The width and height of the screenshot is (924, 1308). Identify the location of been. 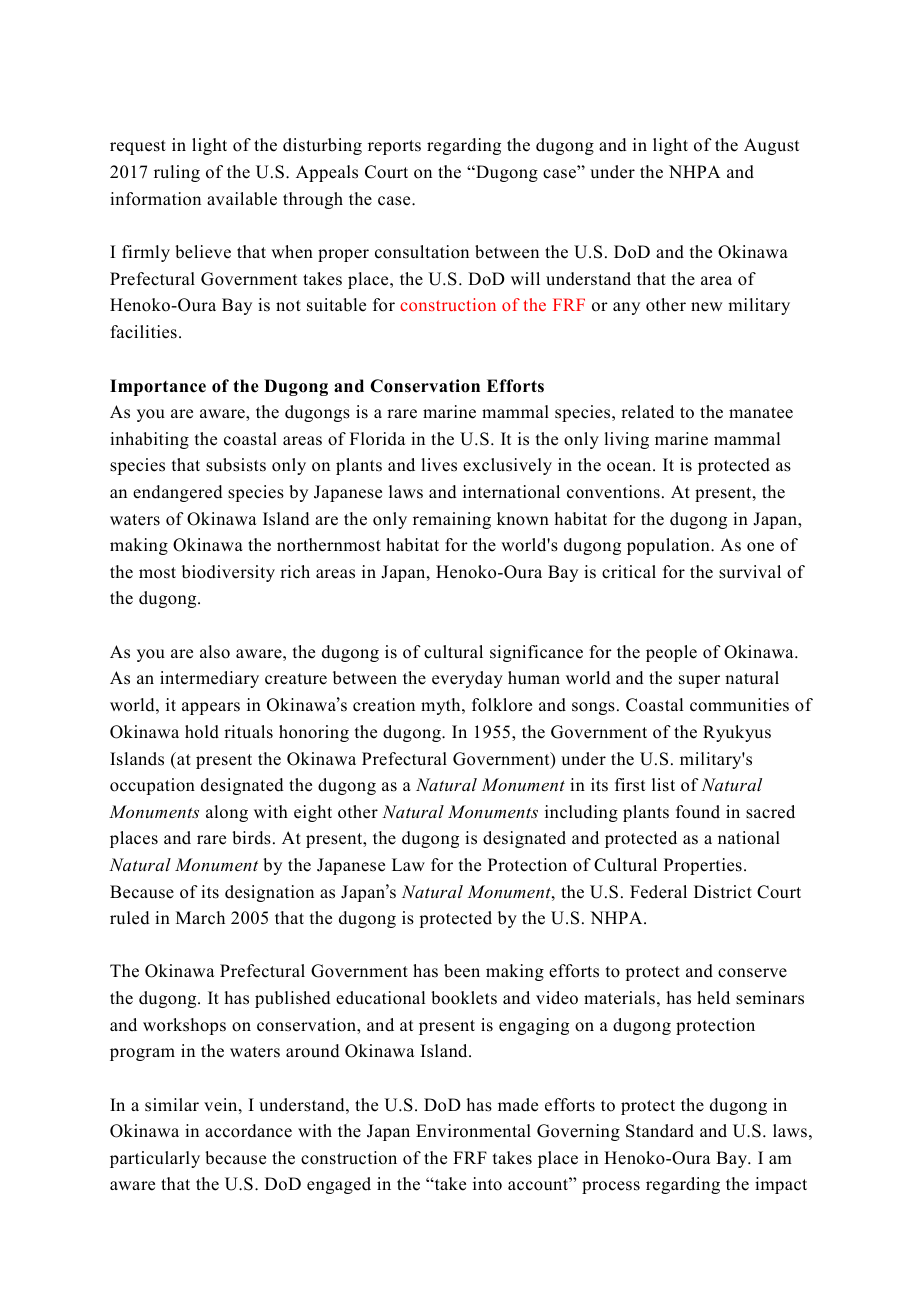
(462, 971).
